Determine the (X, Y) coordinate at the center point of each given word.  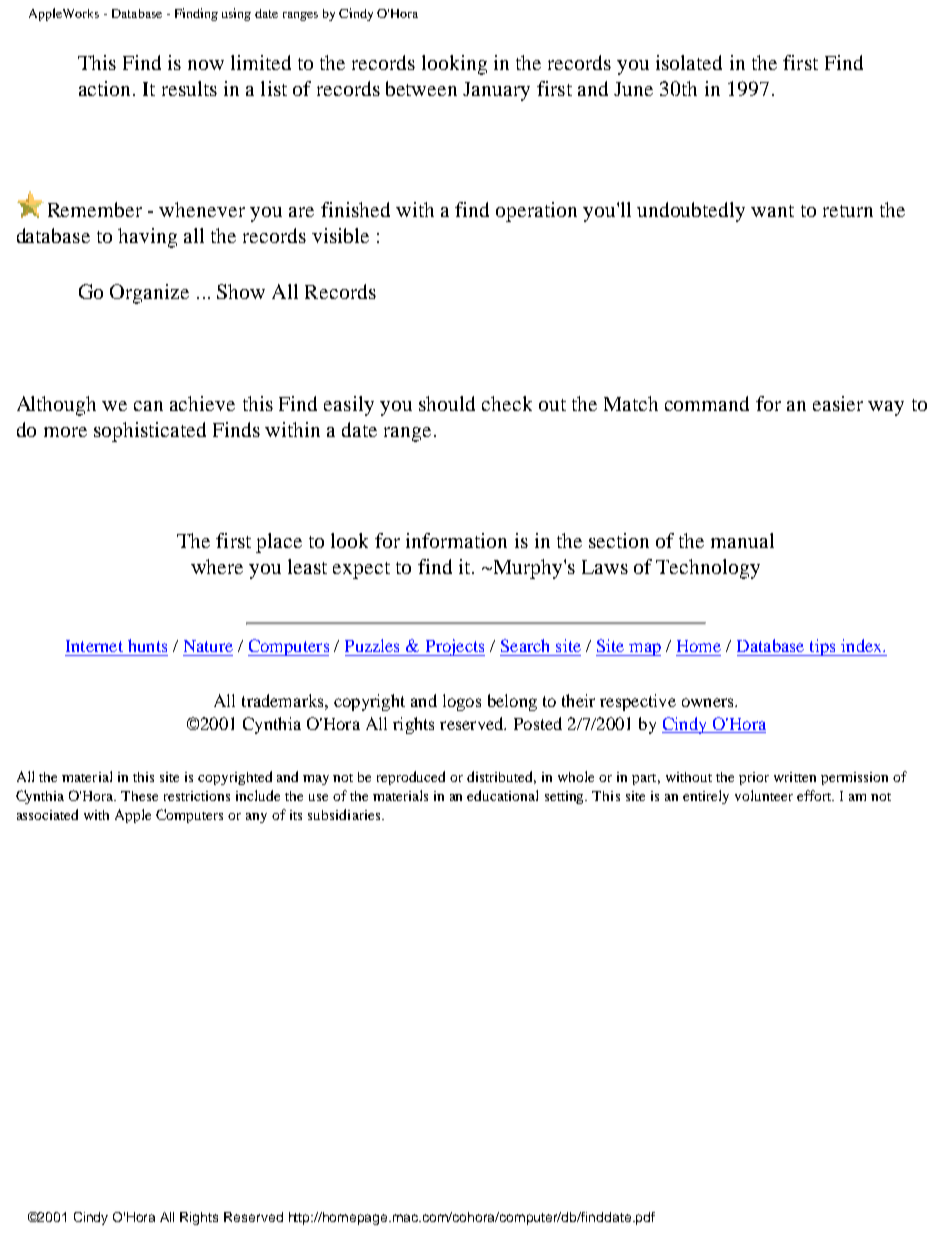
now (206, 65)
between (421, 88)
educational (502, 795)
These (139, 796)
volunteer (764, 795)
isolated (689, 62)
